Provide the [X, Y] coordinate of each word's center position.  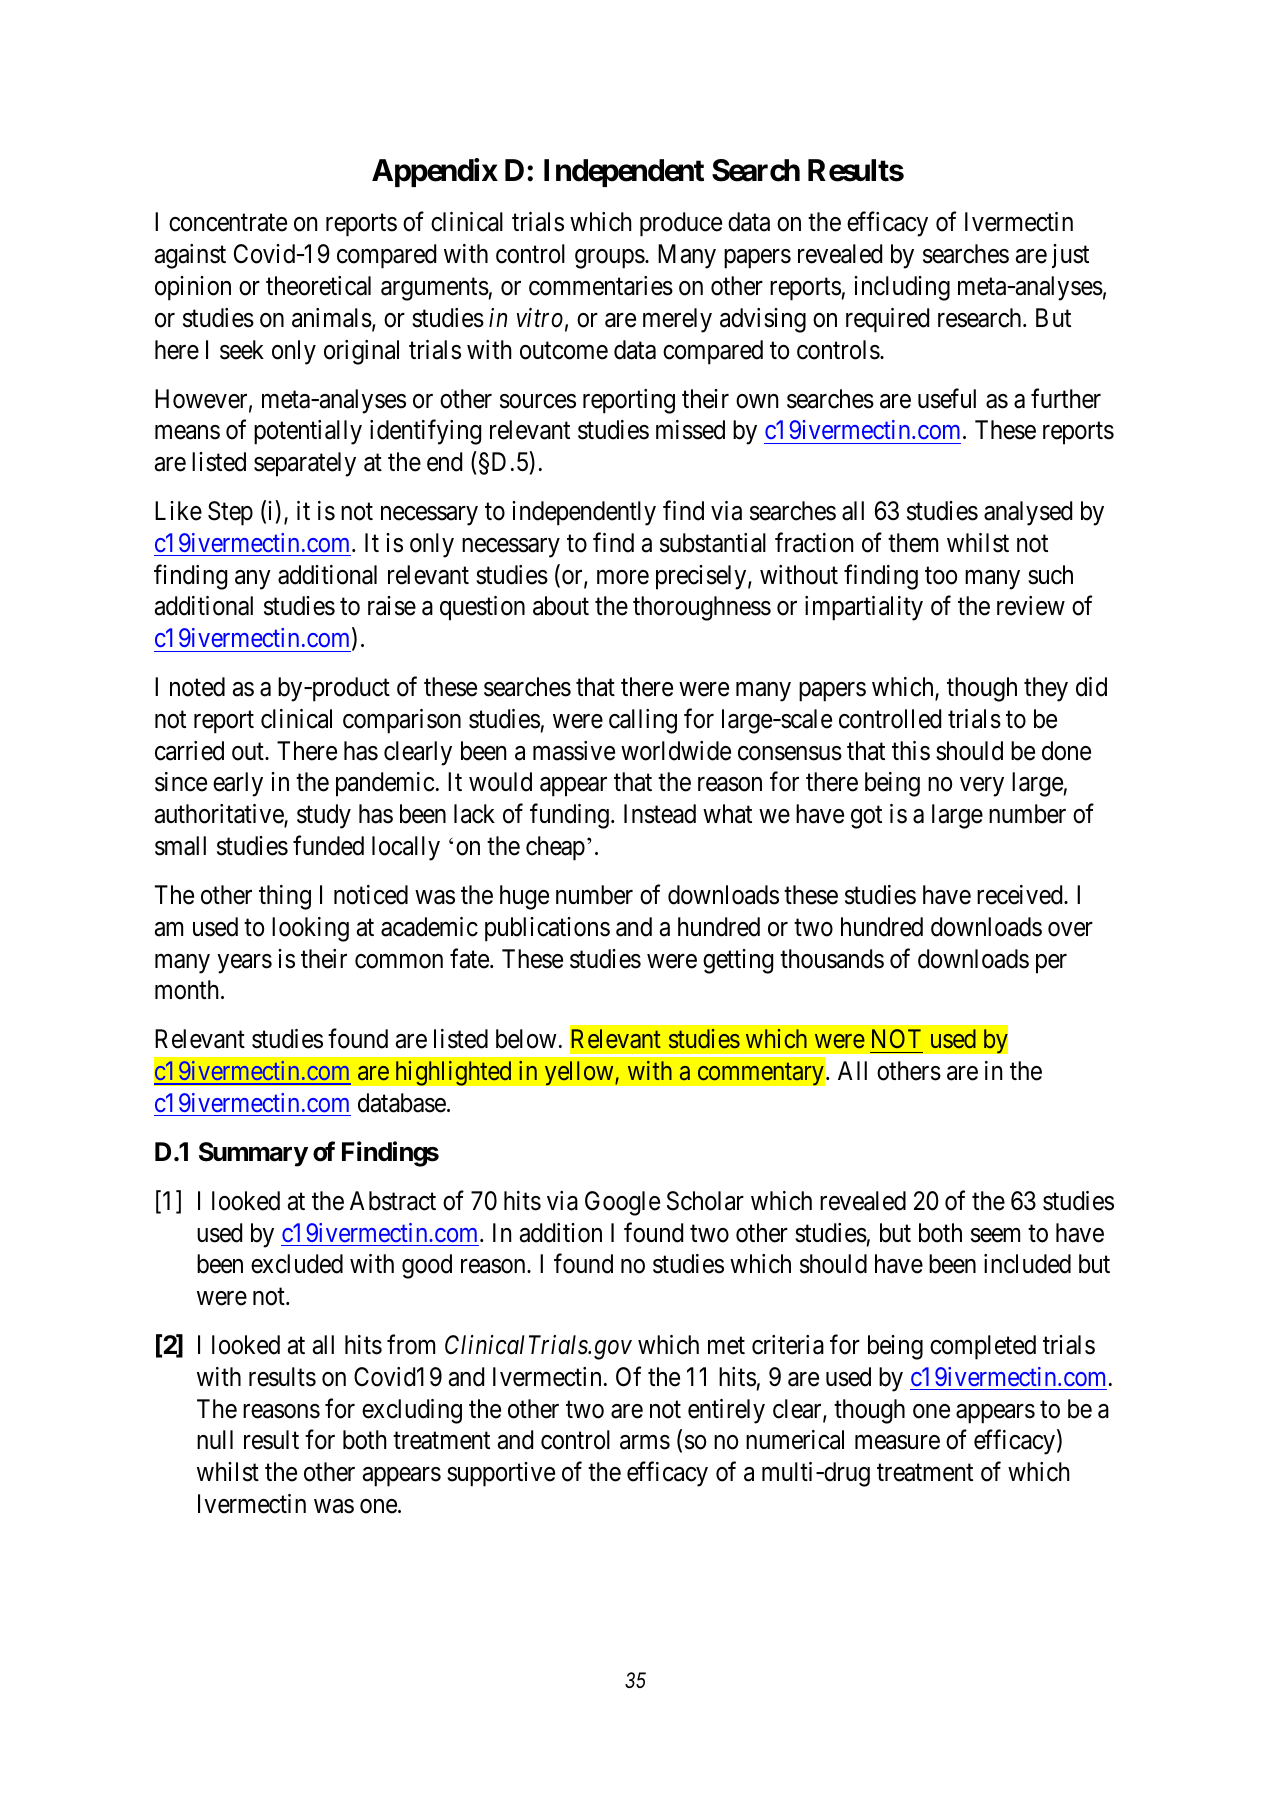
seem [995, 1235]
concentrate [228, 223]
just [1070, 256]
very [982, 787]
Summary [253, 1154]
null [215, 1439]
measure [897, 1443]
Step [230, 513]
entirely [726, 1411]
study [324, 816]
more [623, 577]
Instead [660, 814]
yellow [580, 1073]
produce [681, 224]
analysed [1028, 513]
